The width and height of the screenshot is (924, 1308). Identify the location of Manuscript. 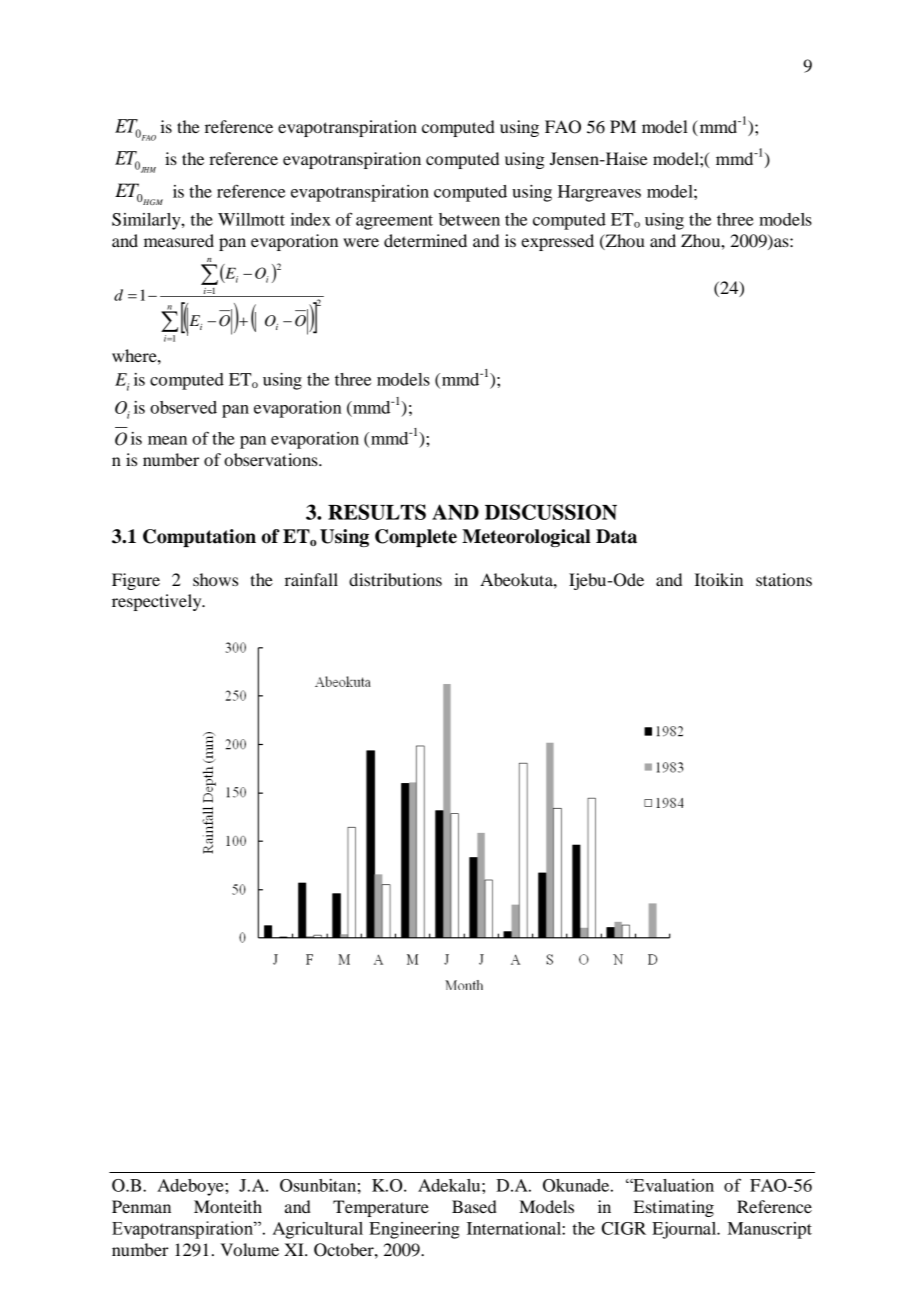
(770, 1230).
